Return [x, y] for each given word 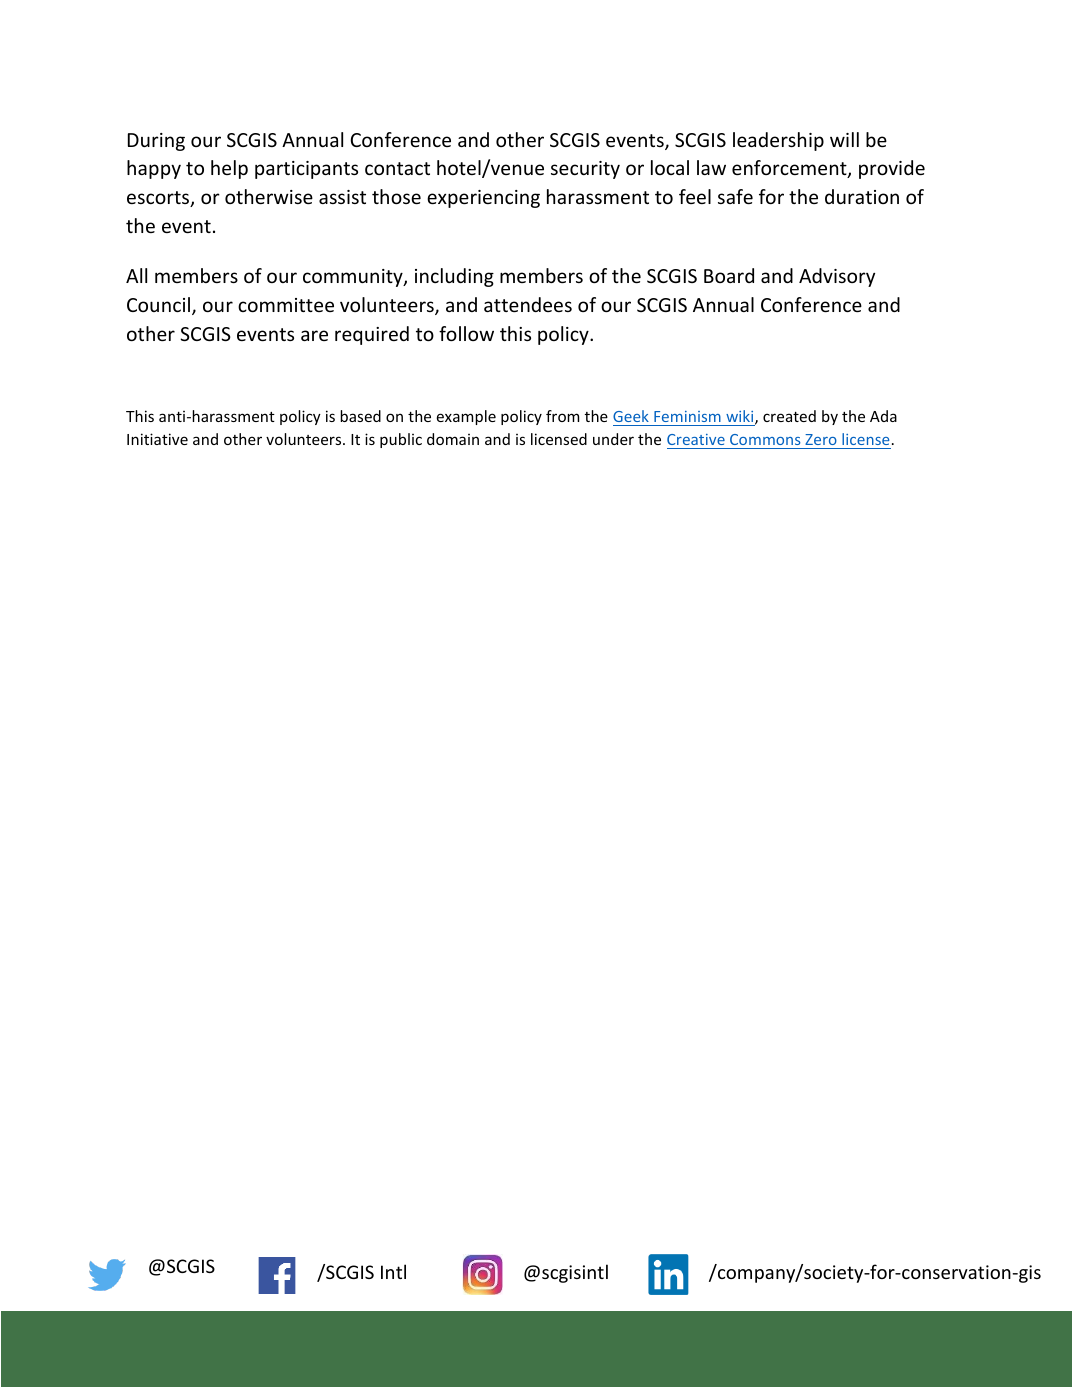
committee [286, 305]
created [789, 416]
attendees [528, 304]
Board [729, 275]
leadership [778, 141]
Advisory [837, 277]
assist [342, 197]
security [585, 170]
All [136, 275]
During [156, 142]
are [314, 335]
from [562, 416]
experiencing [483, 199]
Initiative [157, 439]
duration [862, 196]
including [454, 277]
